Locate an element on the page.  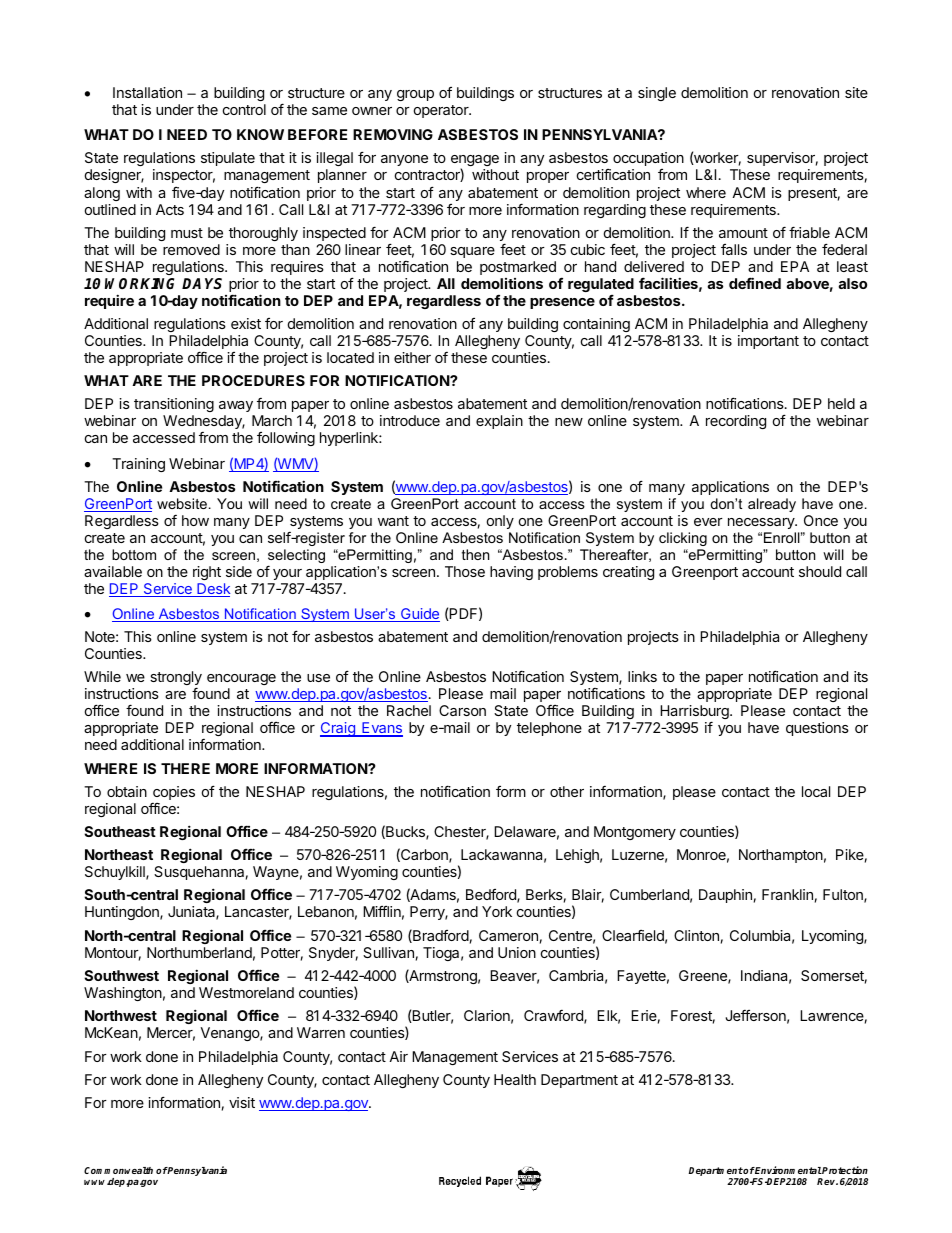
visit is located at coordinates (242, 1102).
